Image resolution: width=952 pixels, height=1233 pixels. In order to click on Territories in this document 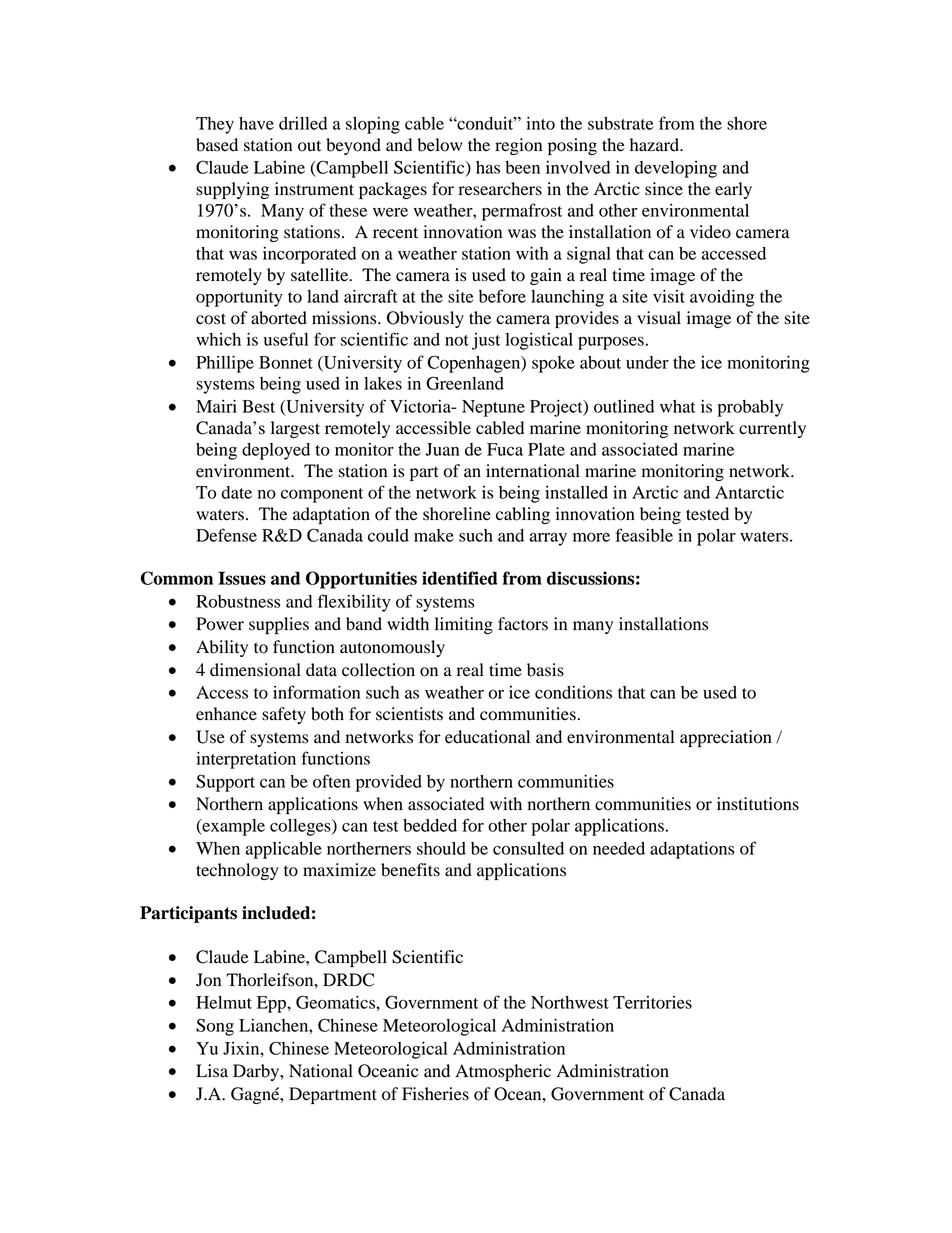, I will do `click(652, 1002)`.
